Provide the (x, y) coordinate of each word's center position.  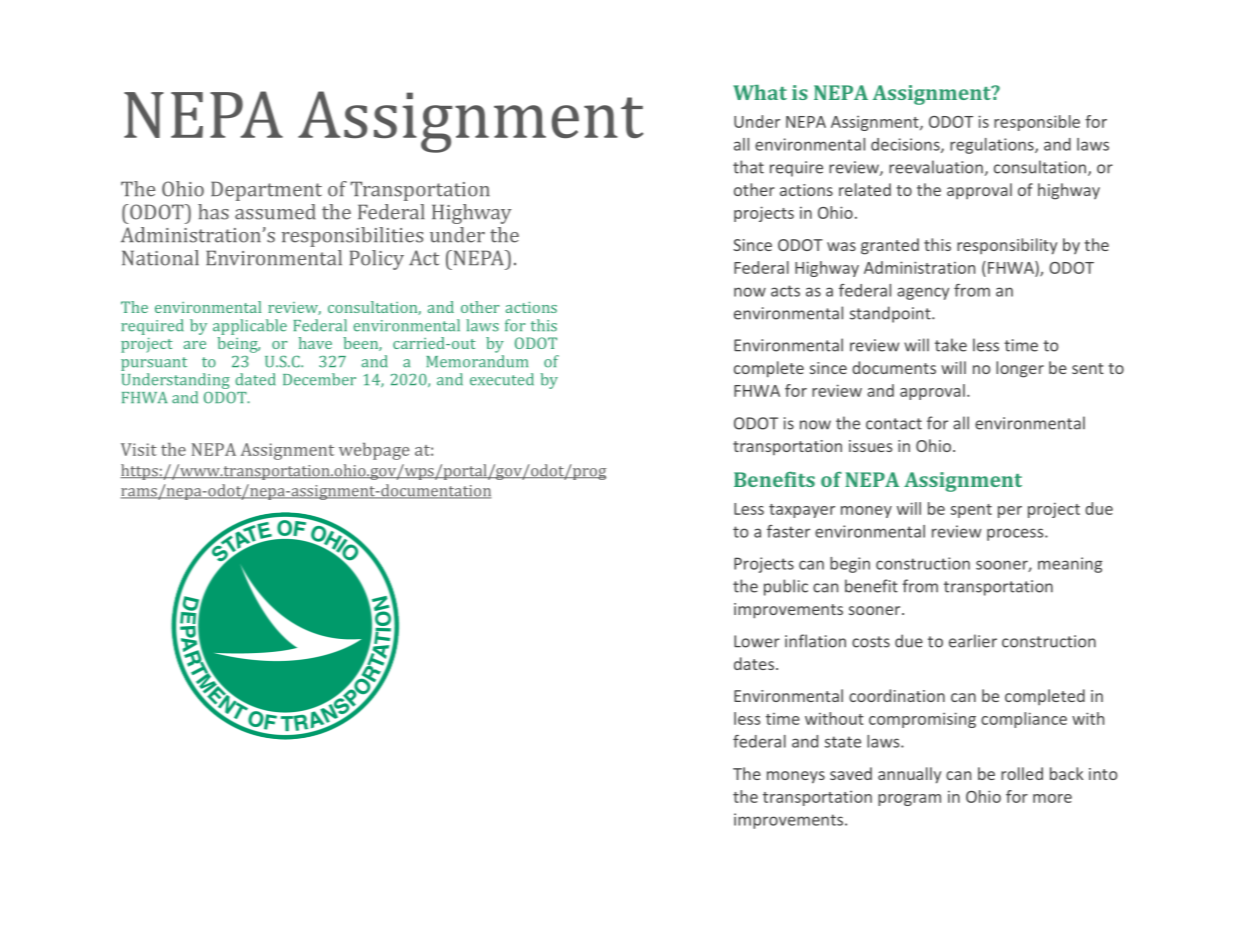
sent (1088, 368)
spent (971, 511)
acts (785, 291)
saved (851, 773)
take (951, 345)
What (760, 92)
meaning (1070, 565)
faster (788, 531)
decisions (906, 145)
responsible (1037, 123)
